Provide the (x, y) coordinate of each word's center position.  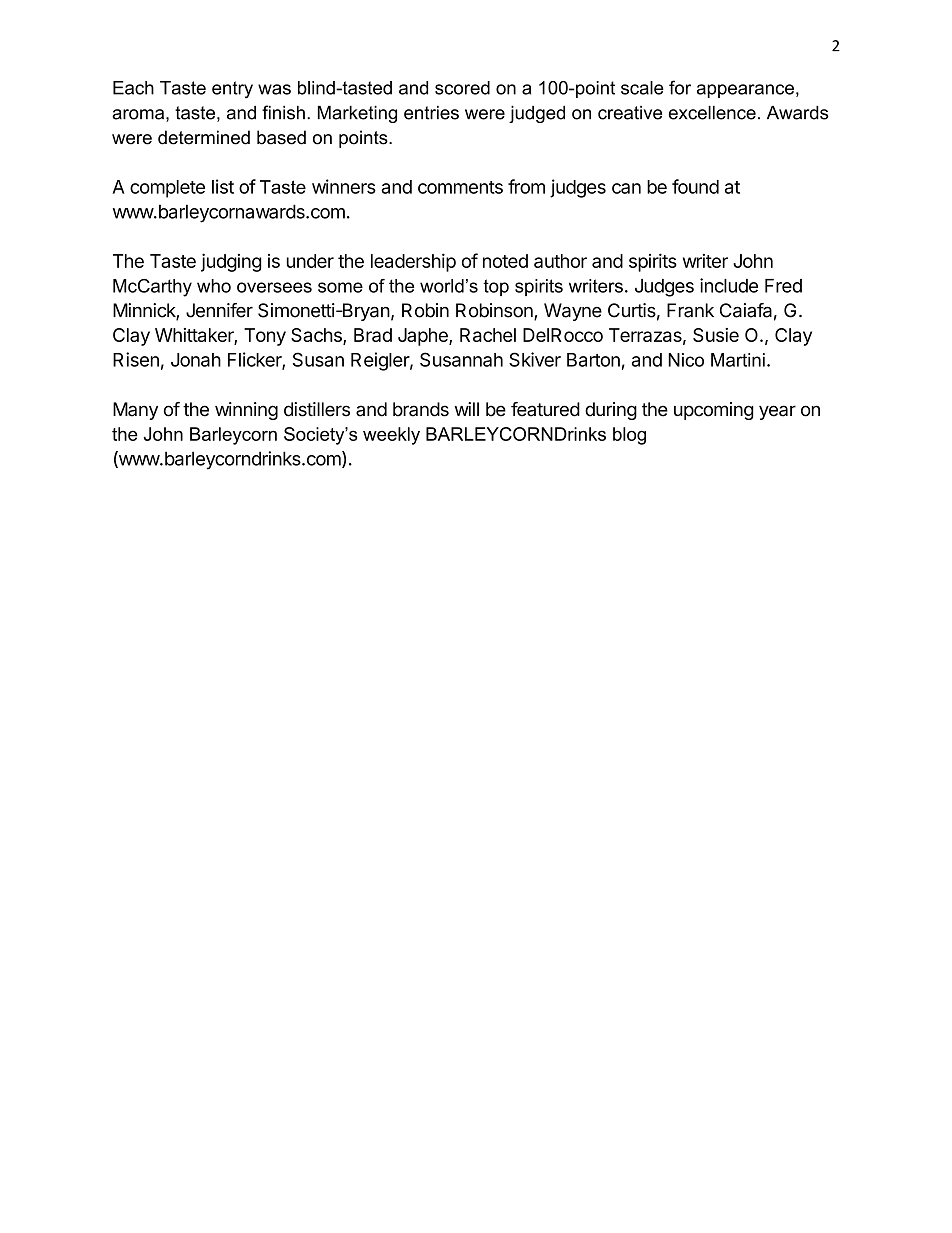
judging (231, 262)
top (496, 287)
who (214, 286)
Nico (686, 360)
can (626, 188)
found (695, 186)
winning (246, 411)
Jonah (196, 360)
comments (460, 187)
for (680, 87)
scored (462, 88)
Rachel (488, 335)
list (223, 186)
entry (232, 89)
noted (505, 261)
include (729, 285)
